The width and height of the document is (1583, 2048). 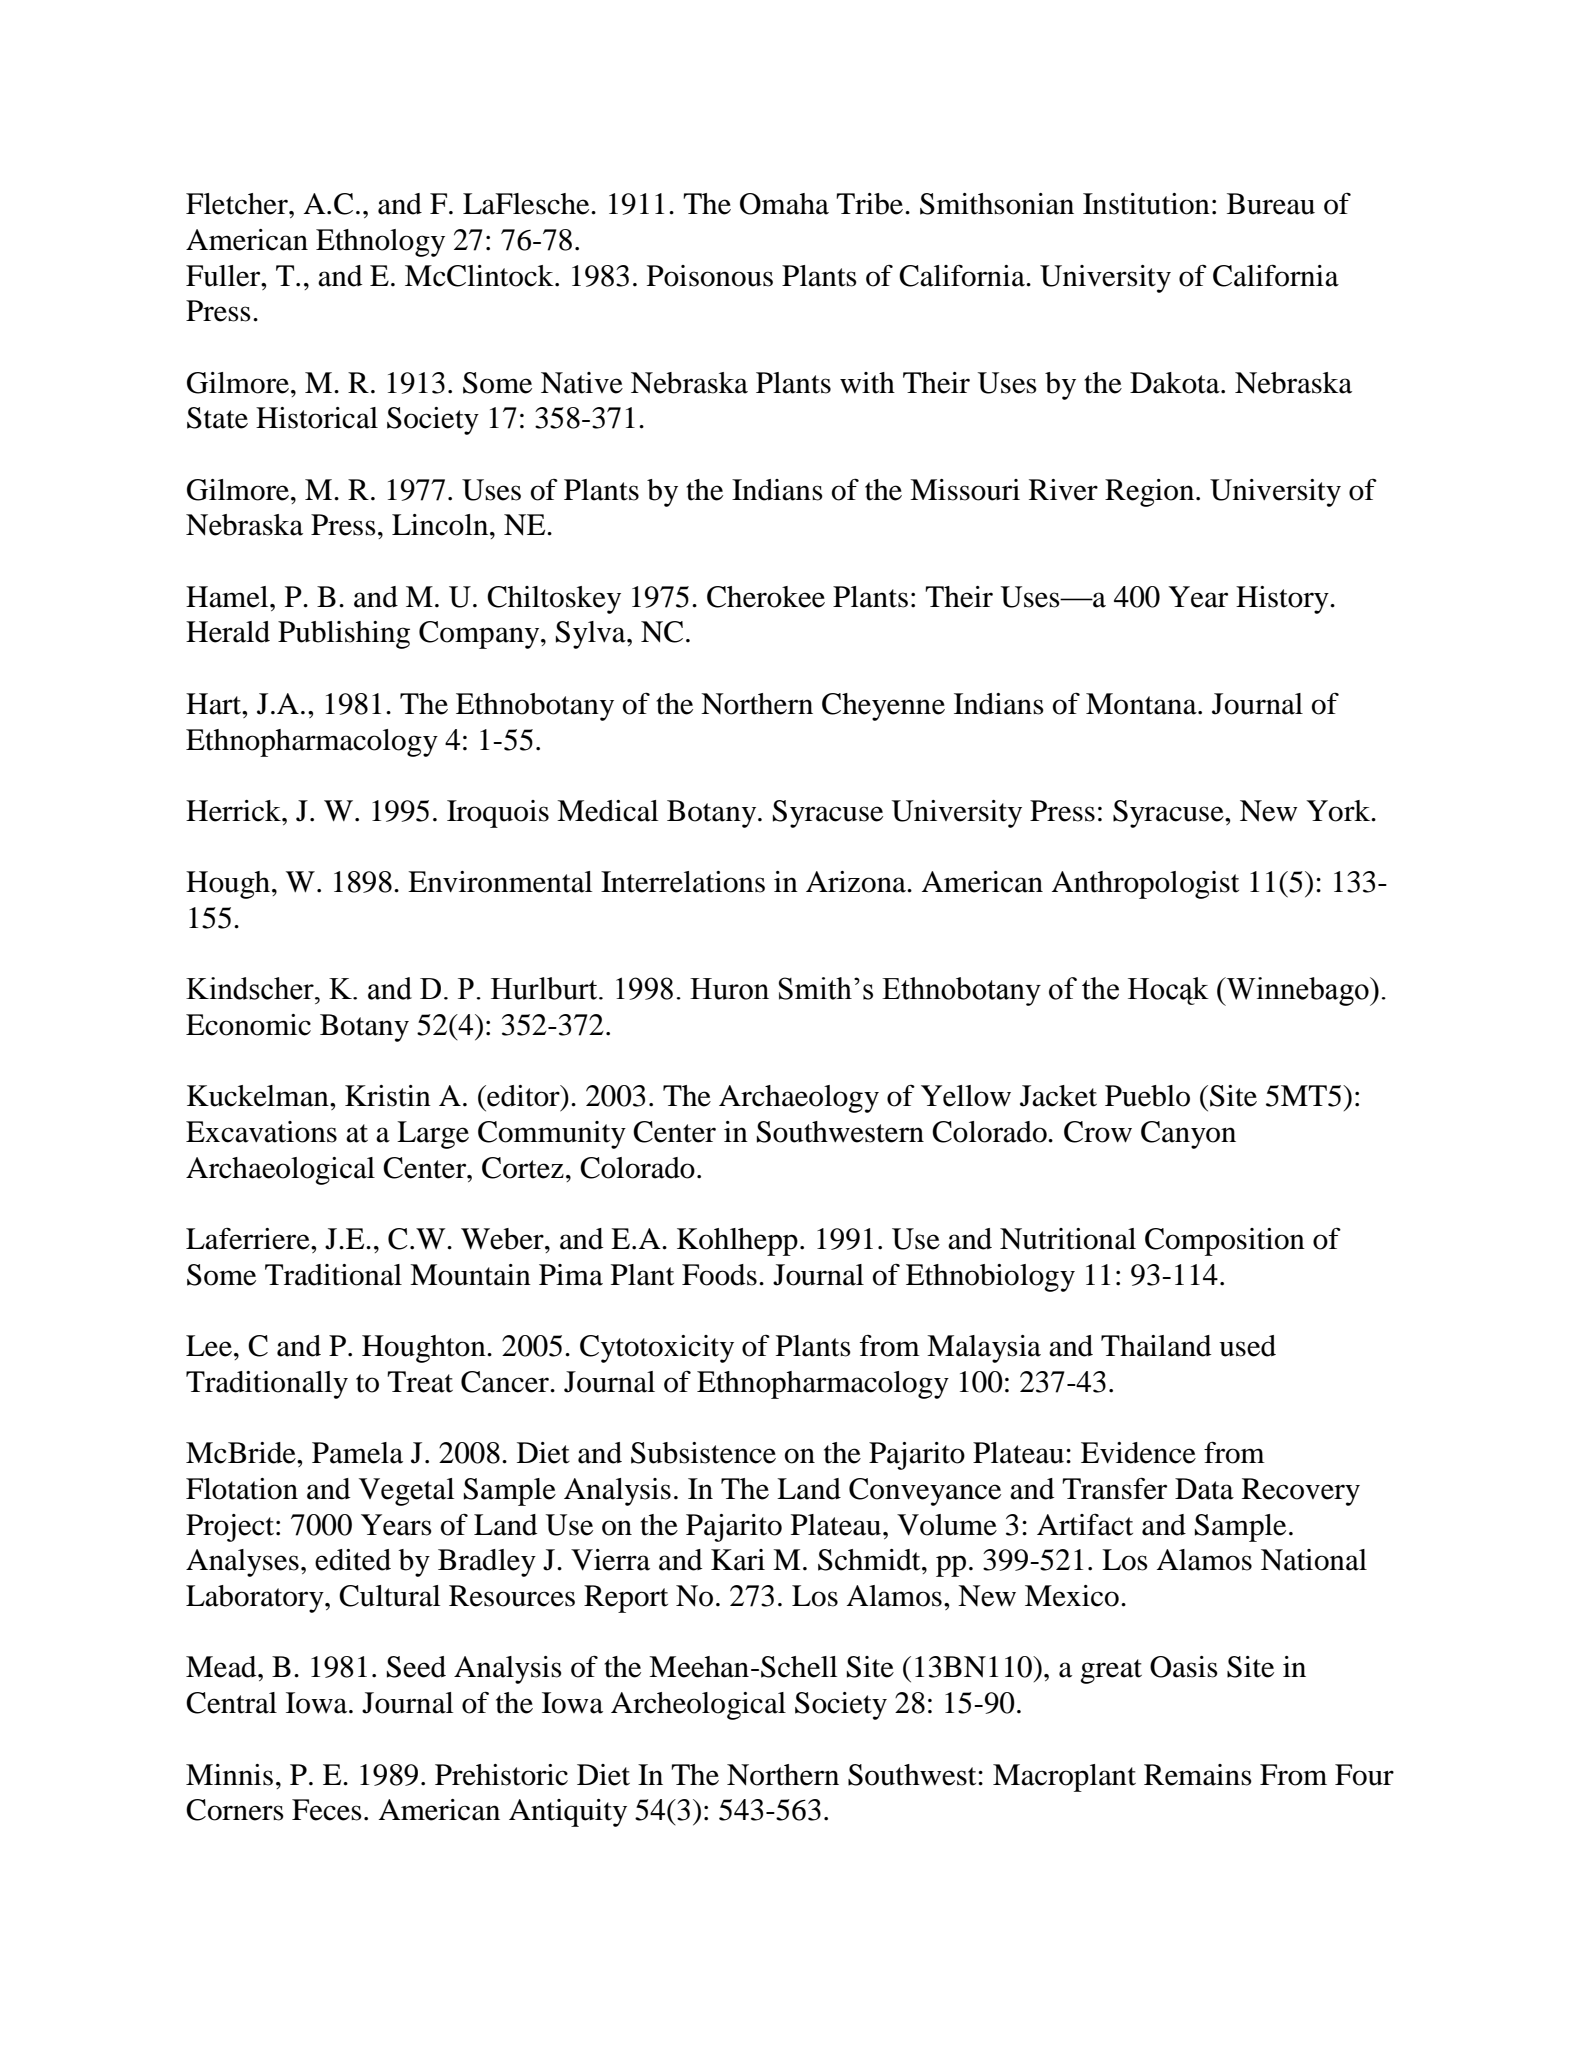 I want to click on Montana, so click(x=1142, y=704).
